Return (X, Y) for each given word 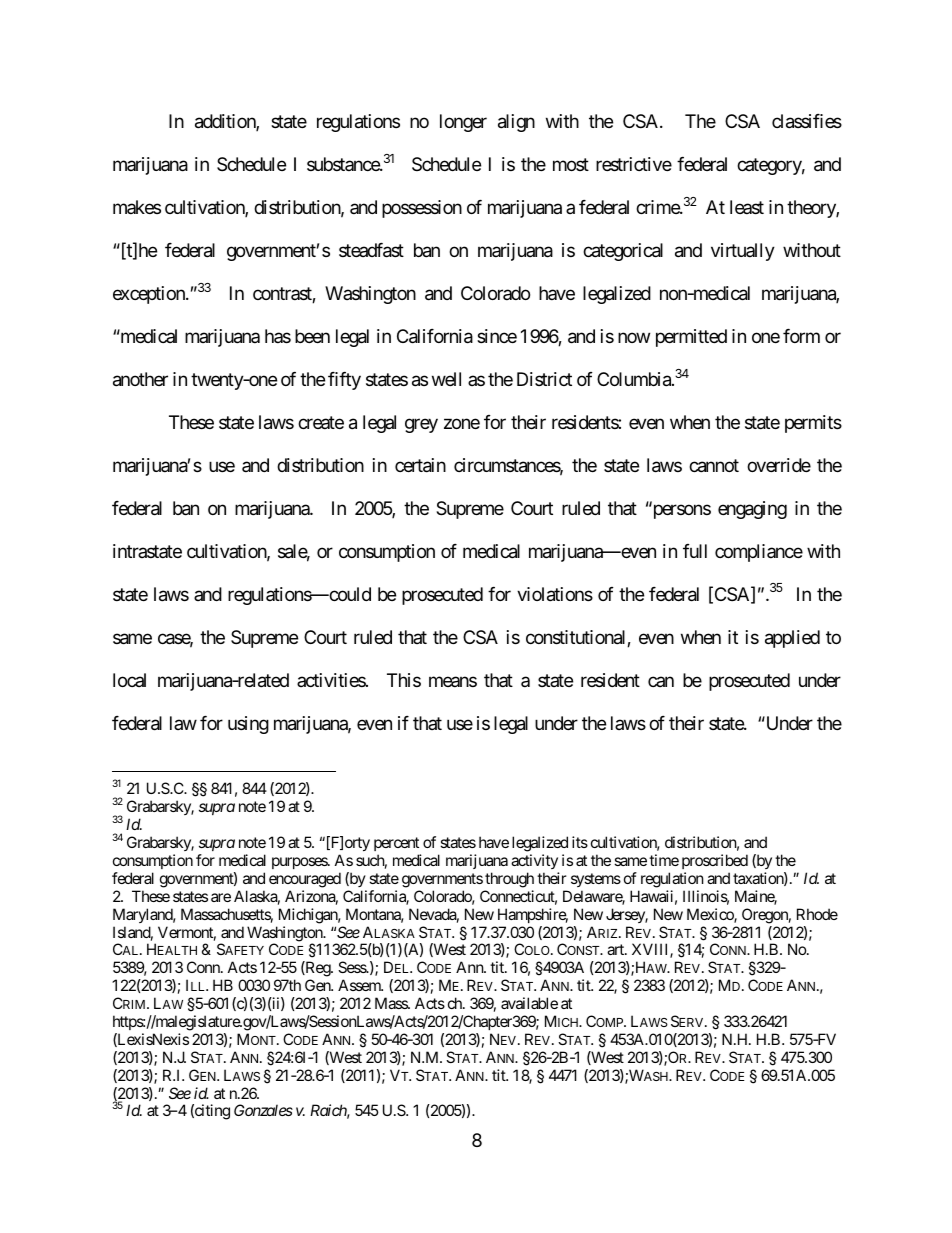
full (695, 551)
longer (463, 123)
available (529, 1003)
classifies (807, 121)
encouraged (305, 880)
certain (420, 465)
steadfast (371, 250)
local (129, 680)
